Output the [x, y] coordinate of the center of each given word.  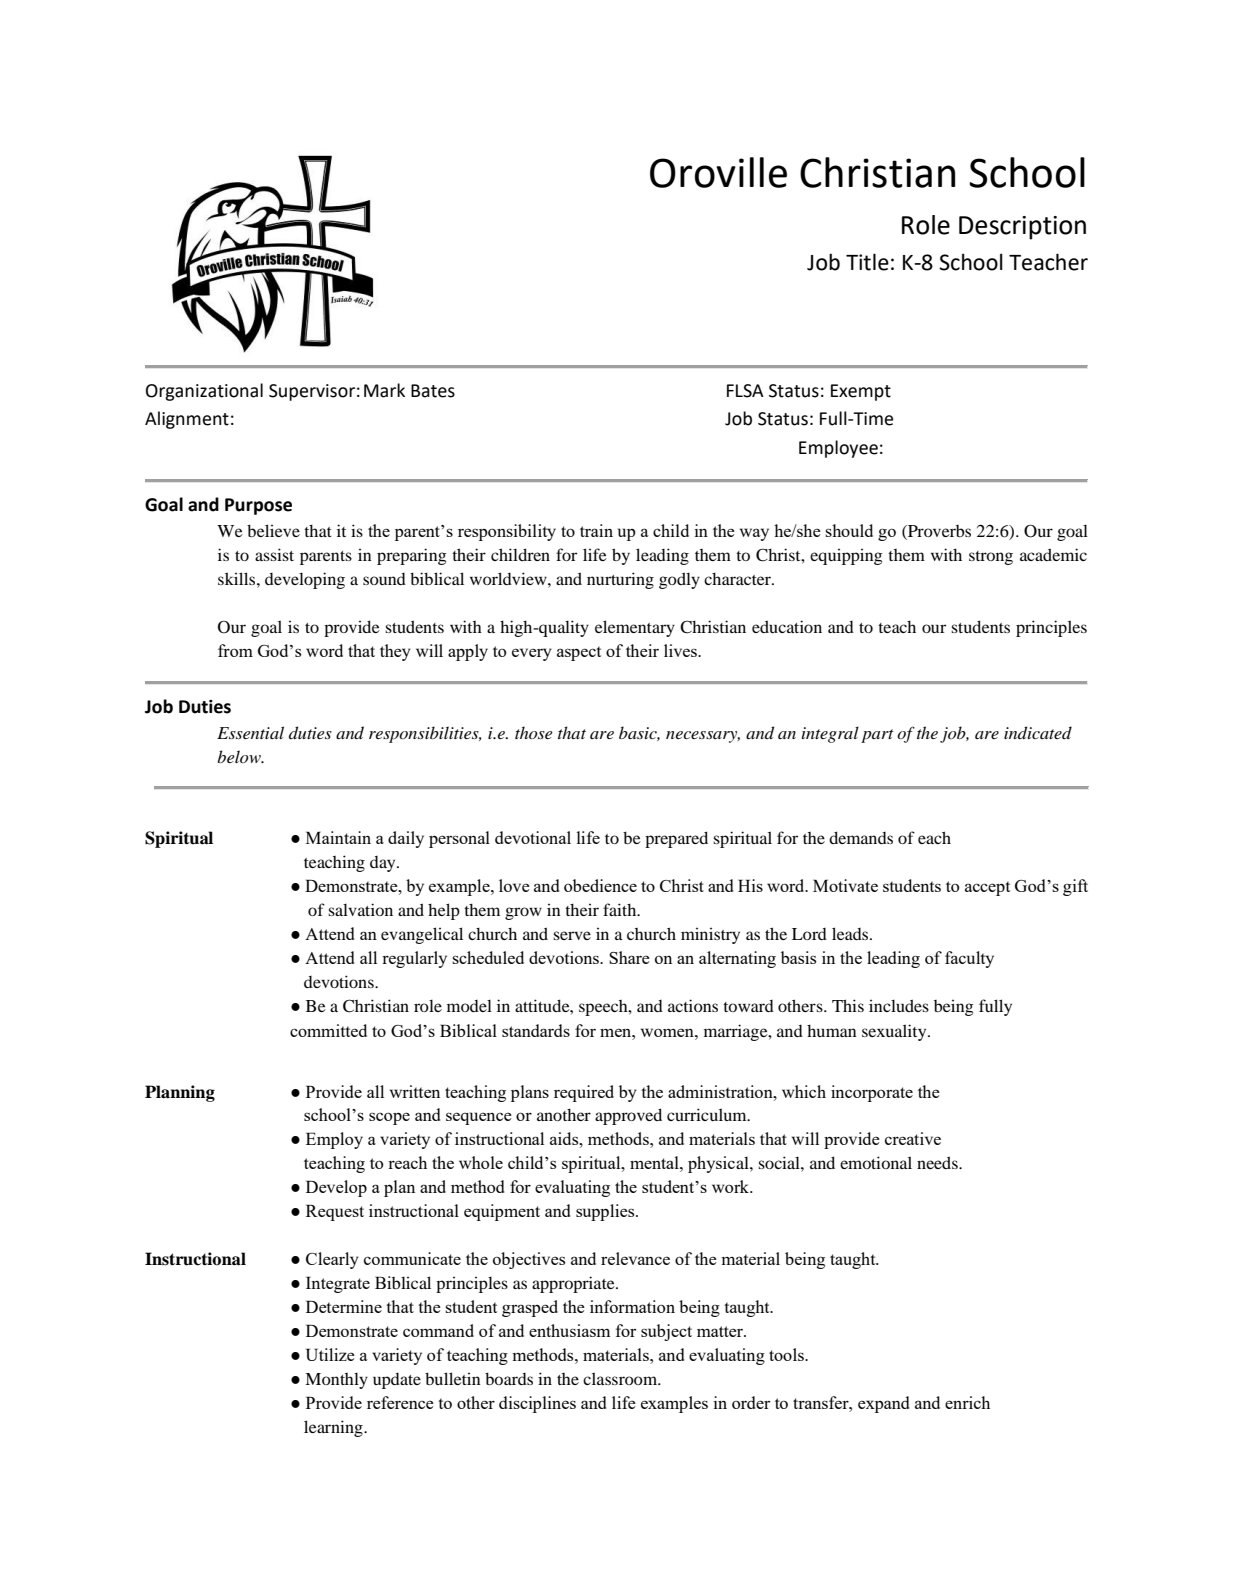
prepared [676, 839]
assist [274, 554]
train [596, 530]
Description [1022, 228]
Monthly [336, 1381]
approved [628, 1116]
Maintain [338, 837]
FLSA [745, 391]
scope [389, 1118]
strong [991, 558]
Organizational [204, 392]
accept [987, 888]
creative [913, 1138]
